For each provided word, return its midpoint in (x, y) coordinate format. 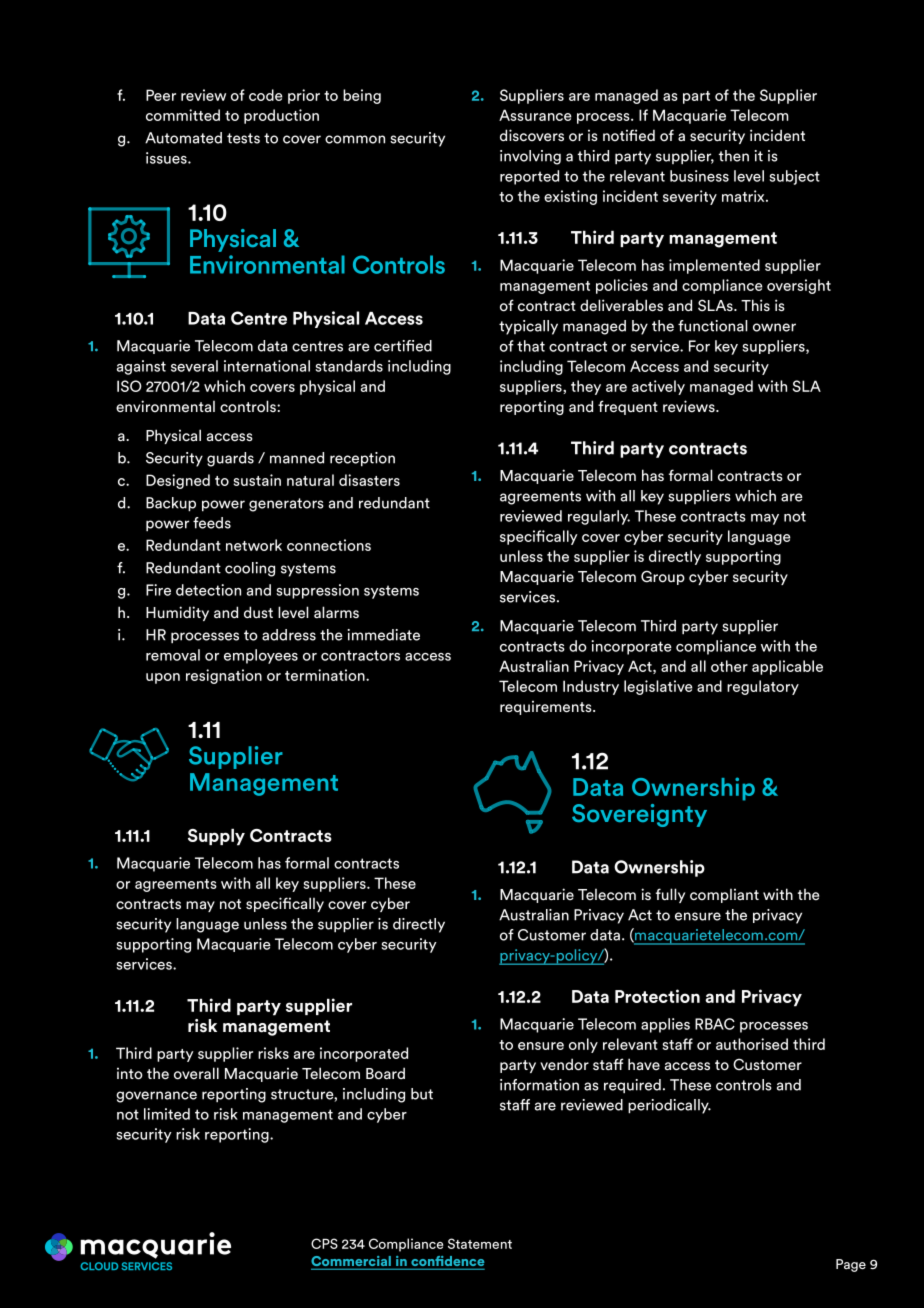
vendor (564, 1064)
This (755, 305)
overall (196, 1073)
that (531, 346)
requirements (547, 707)
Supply (216, 837)
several (194, 366)
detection (208, 590)
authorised (752, 1044)
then (734, 156)
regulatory (763, 687)
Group (663, 577)
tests (243, 138)
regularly (599, 517)
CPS (324, 1243)
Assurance (535, 115)
